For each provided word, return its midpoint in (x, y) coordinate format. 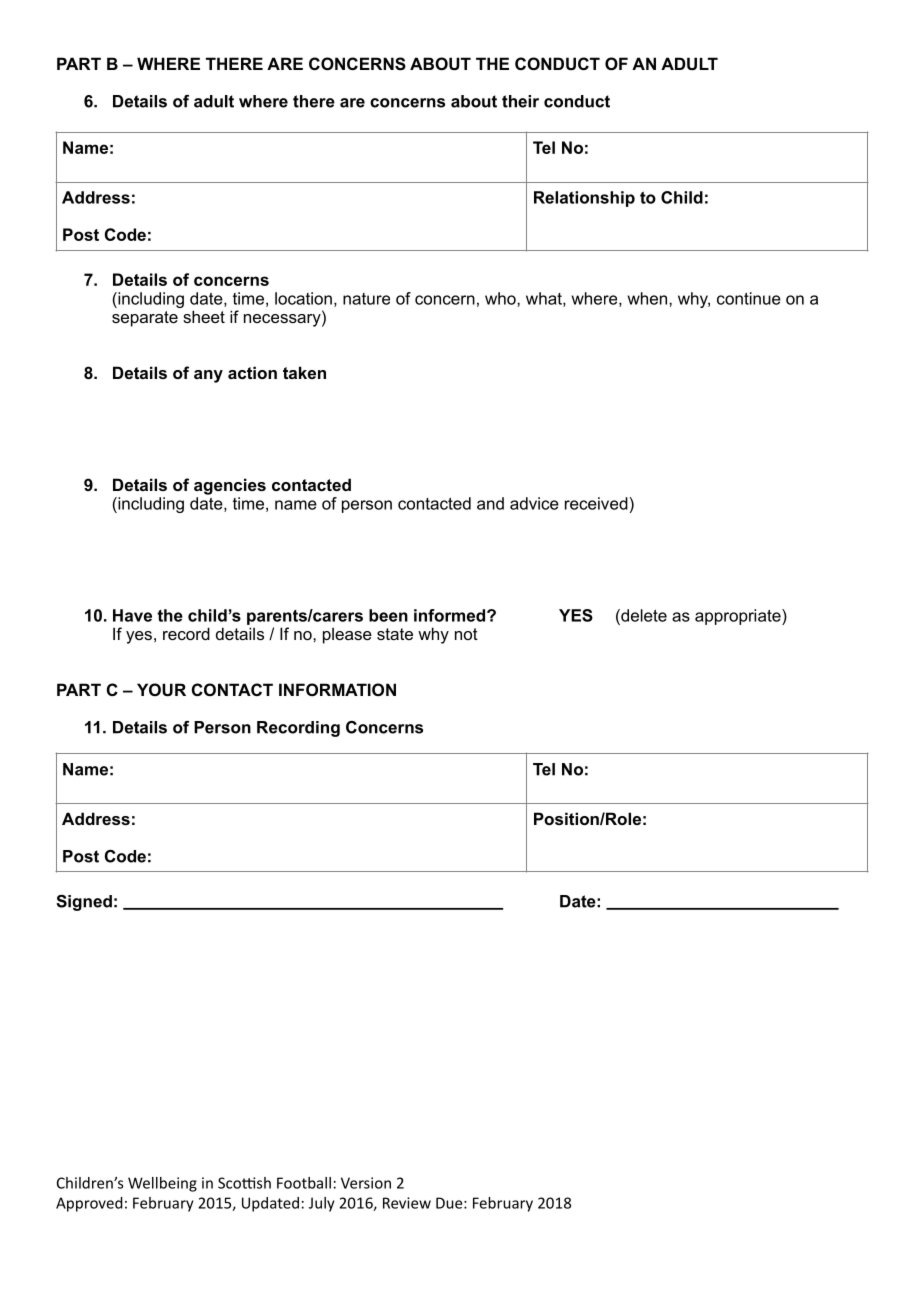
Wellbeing (162, 1184)
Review (407, 1203)
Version (366, 1183)
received (597, 503)
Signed (84, 903)
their (520, 101)
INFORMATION (337, 689)
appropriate (739, 617)
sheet (204, 316)
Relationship (584, 199)
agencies (230, 486)
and (490, 503)
